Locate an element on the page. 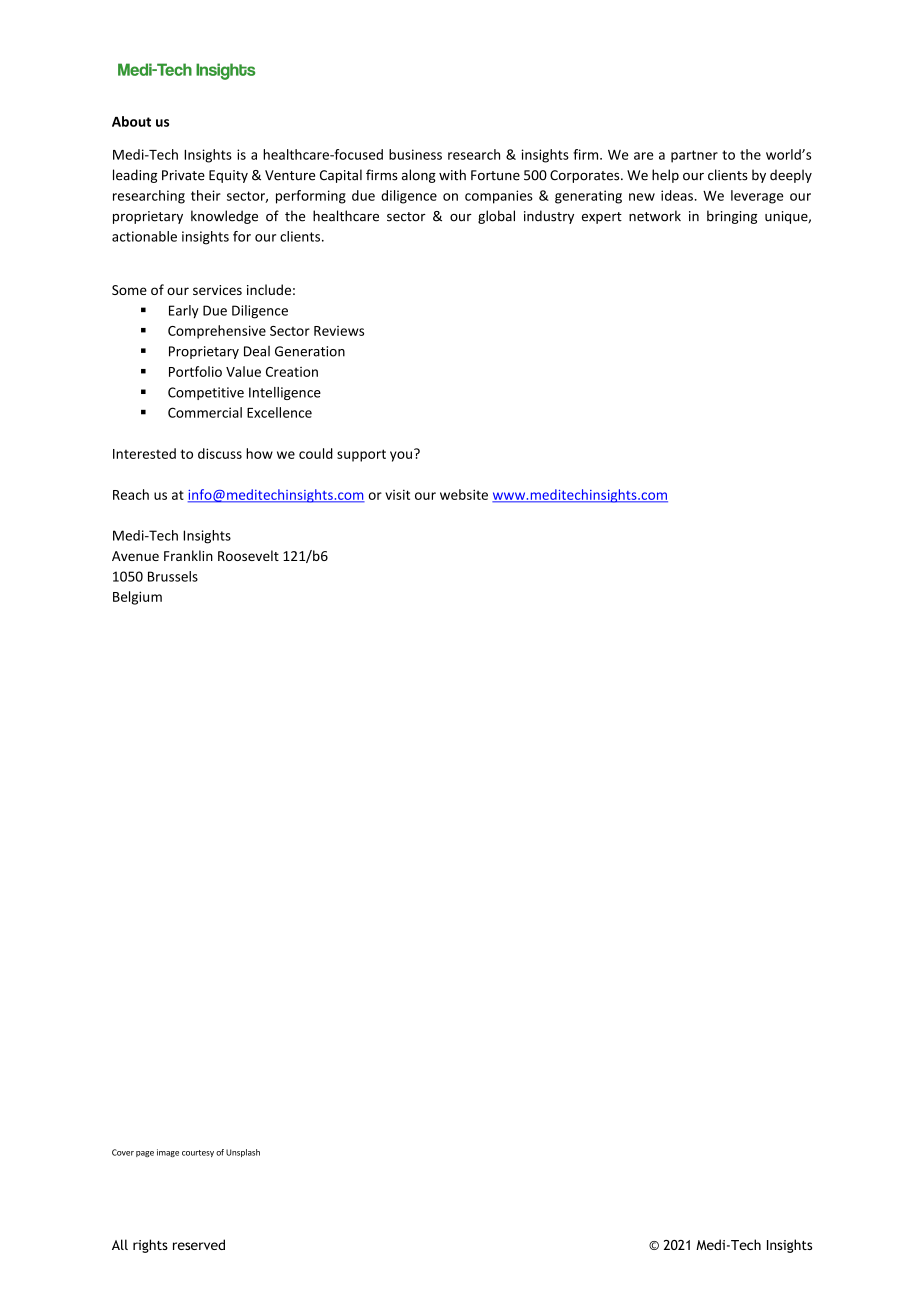 This document has width=924, height=1308. reserved is located at coordinates (199, 1244).
